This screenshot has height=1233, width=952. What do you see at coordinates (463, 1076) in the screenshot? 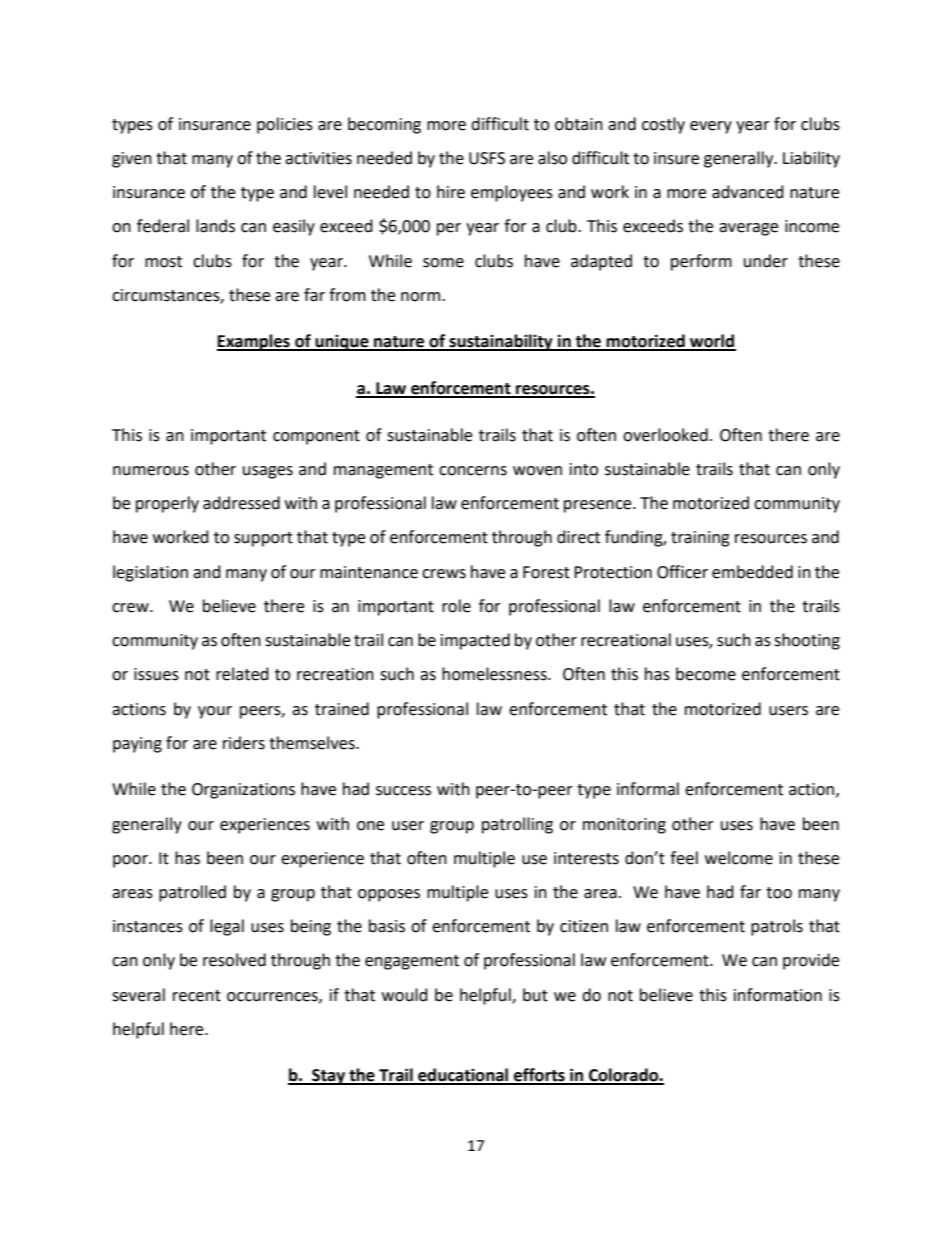
I see `educational` at bounding box center [463, 1076].
